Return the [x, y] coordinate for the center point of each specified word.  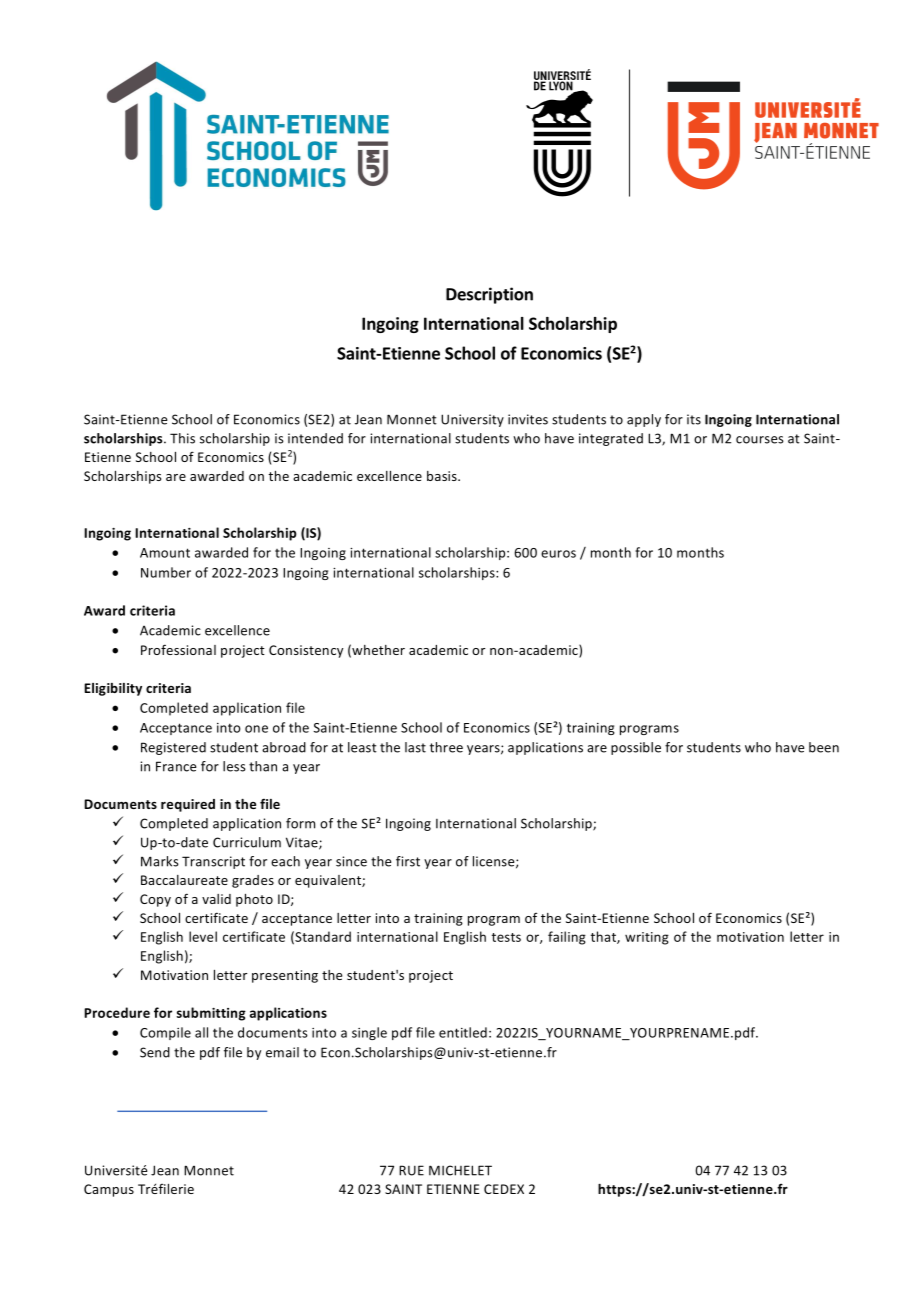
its [694, 419]
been [824, 747]
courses [760, 440]
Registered [173, 748]
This [182, 438]
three [446, 747]
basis [443, 476]
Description [489, 295]
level [203, 936]
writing [647, 938]
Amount [165, 553]
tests [506, 937]
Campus [109, 1190]
